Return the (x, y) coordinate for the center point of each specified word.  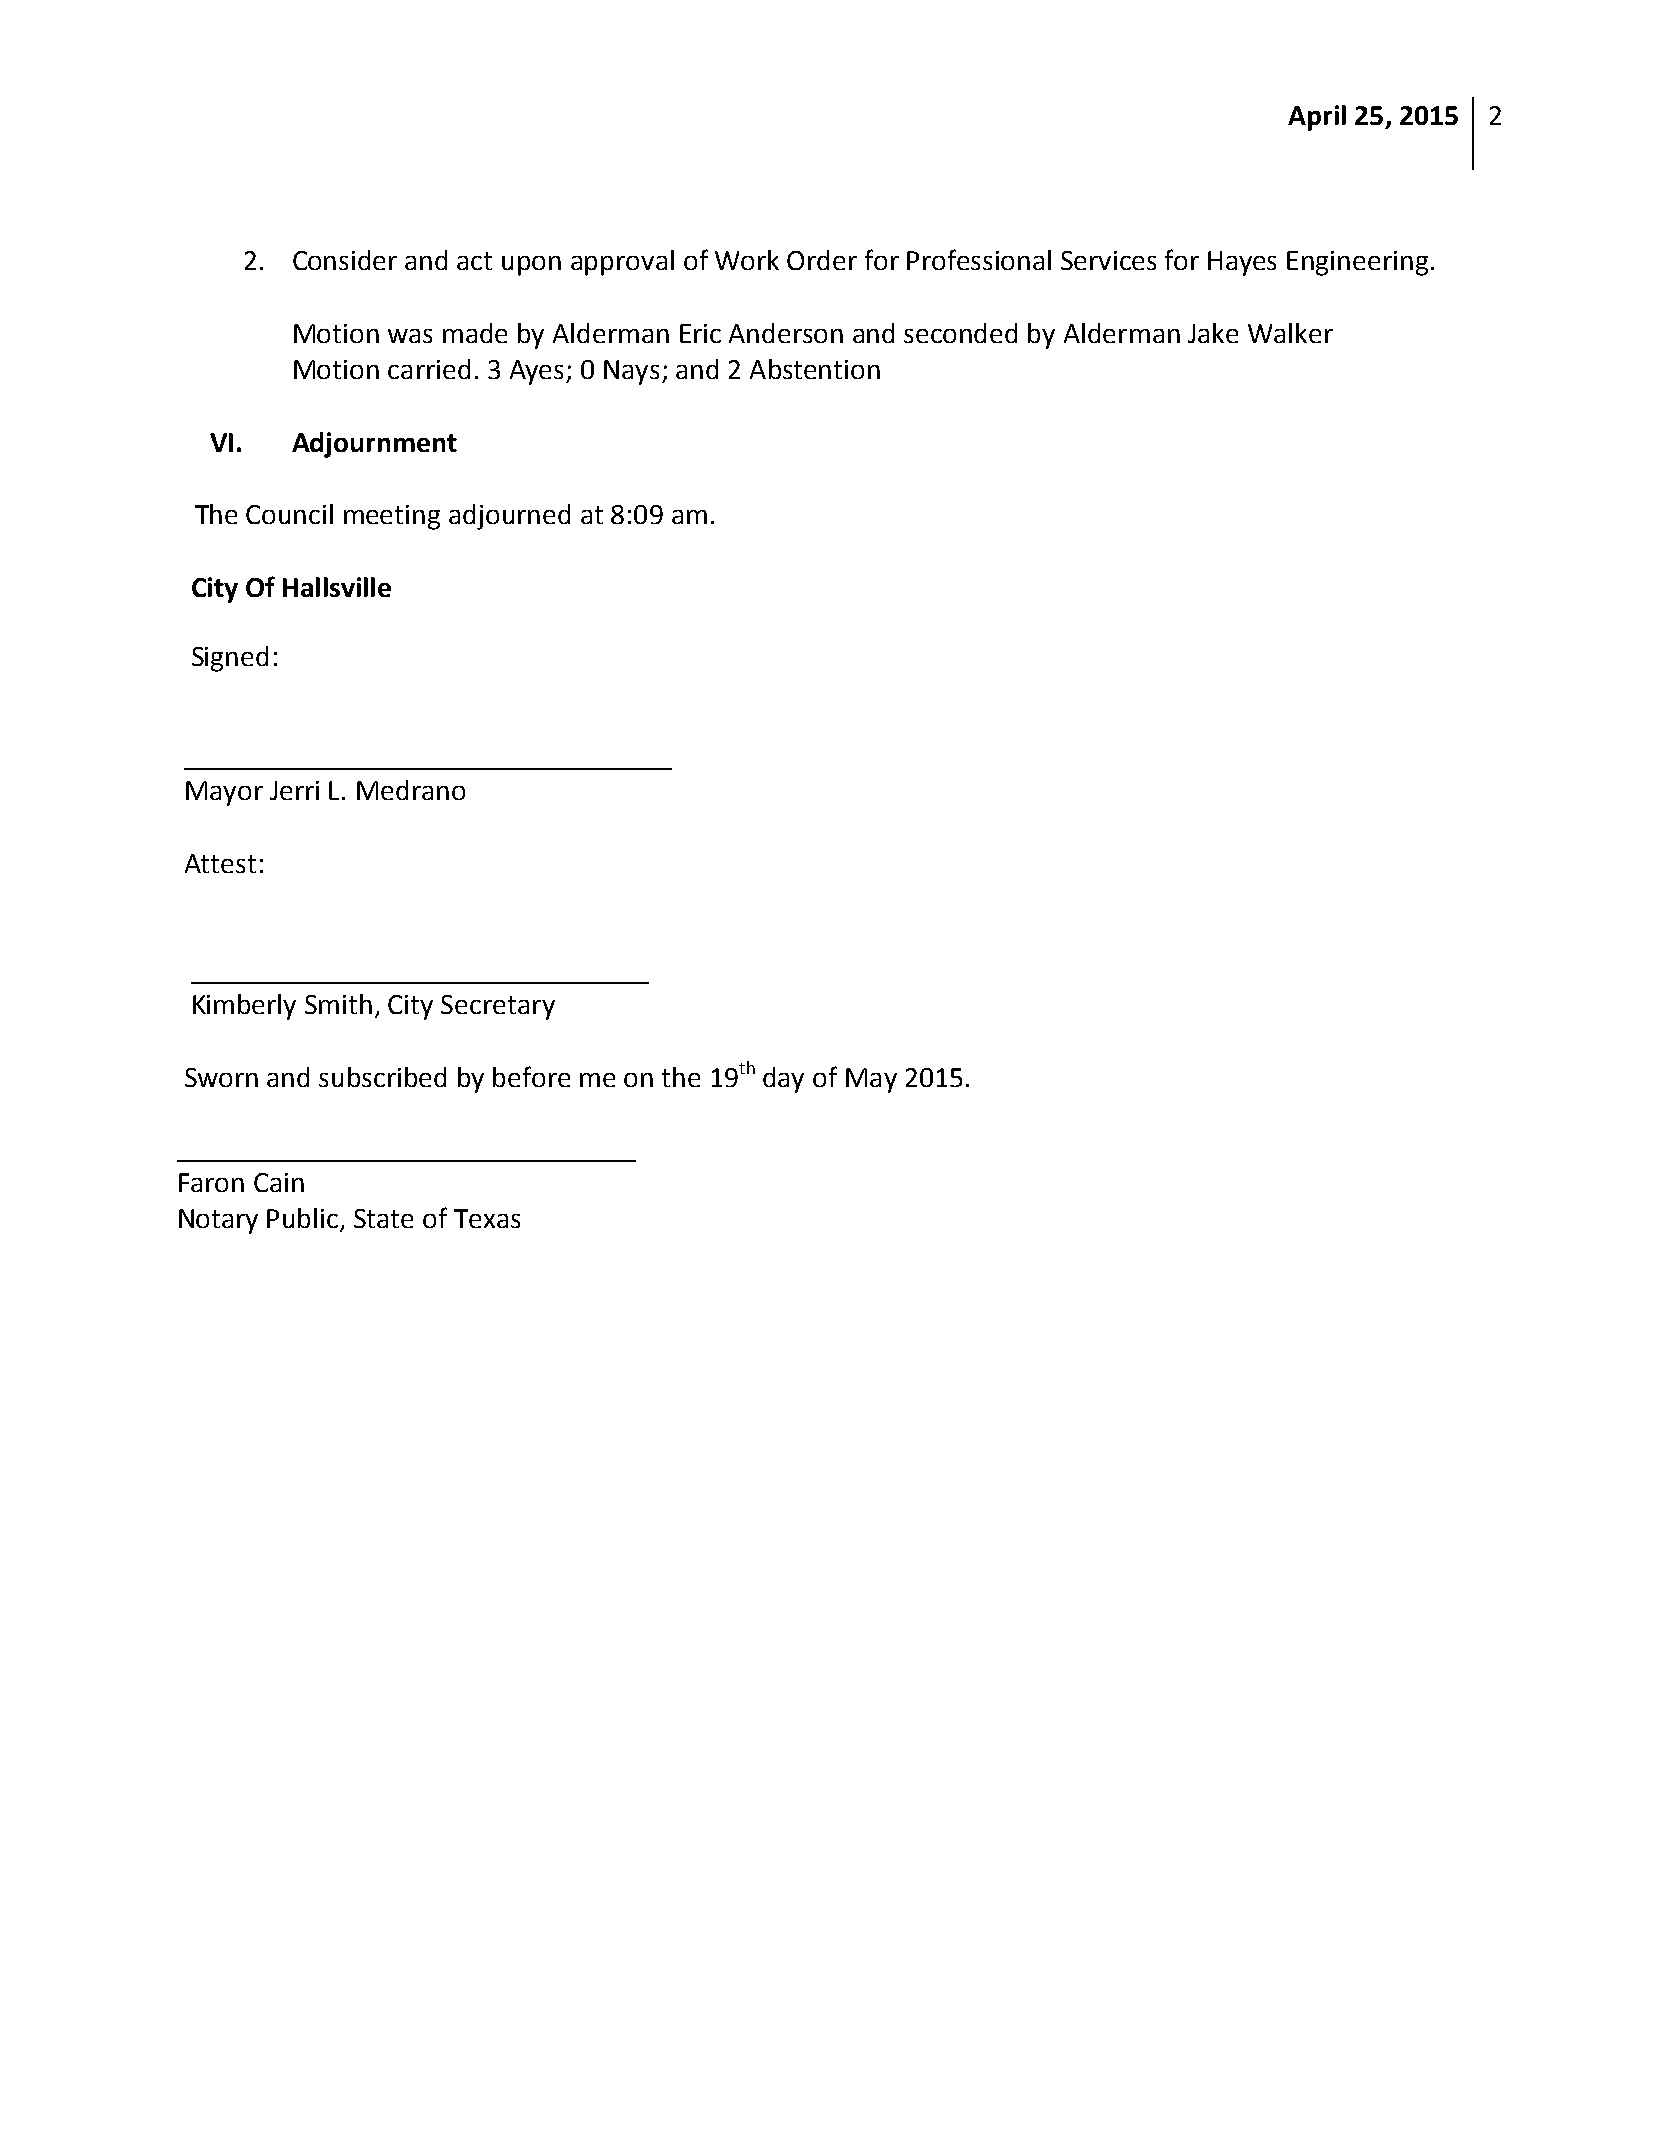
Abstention (815, 369)
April (1317, 118)
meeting (392, 517)
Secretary (498, 1007)
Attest (220, 863)
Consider (345, 260)
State (383, 1218)
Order (822, 260)
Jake (1213, 333)
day (783, 1080)
